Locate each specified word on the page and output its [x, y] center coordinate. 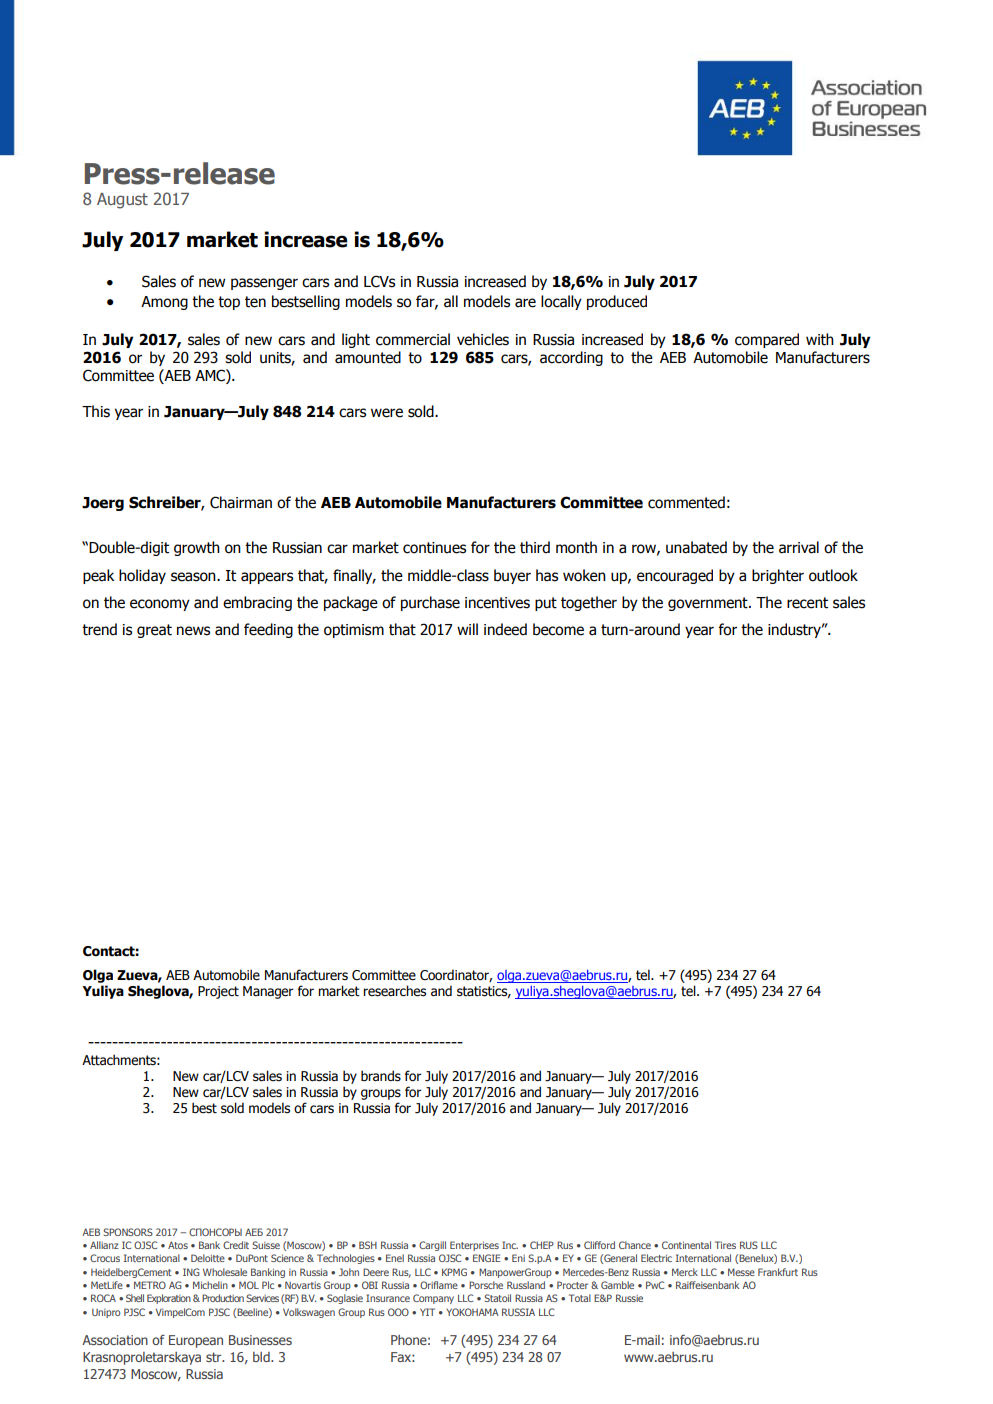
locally [561, 302]
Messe [741, 1272]
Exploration [169, 1299]
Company [433, 1299]
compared [767, 340]
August [122, 201]
